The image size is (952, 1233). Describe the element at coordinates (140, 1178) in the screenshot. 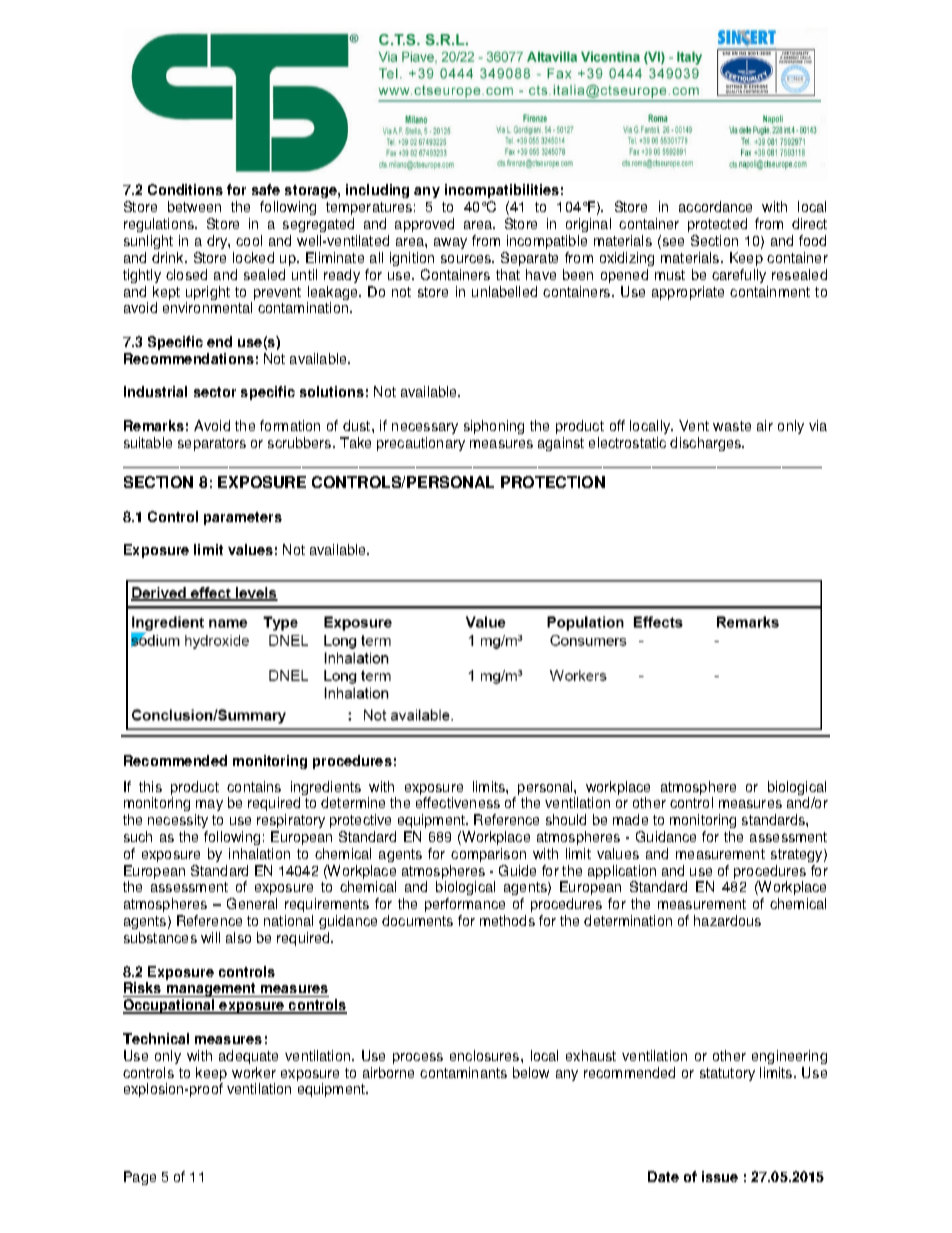

I see `Page` at that location.
